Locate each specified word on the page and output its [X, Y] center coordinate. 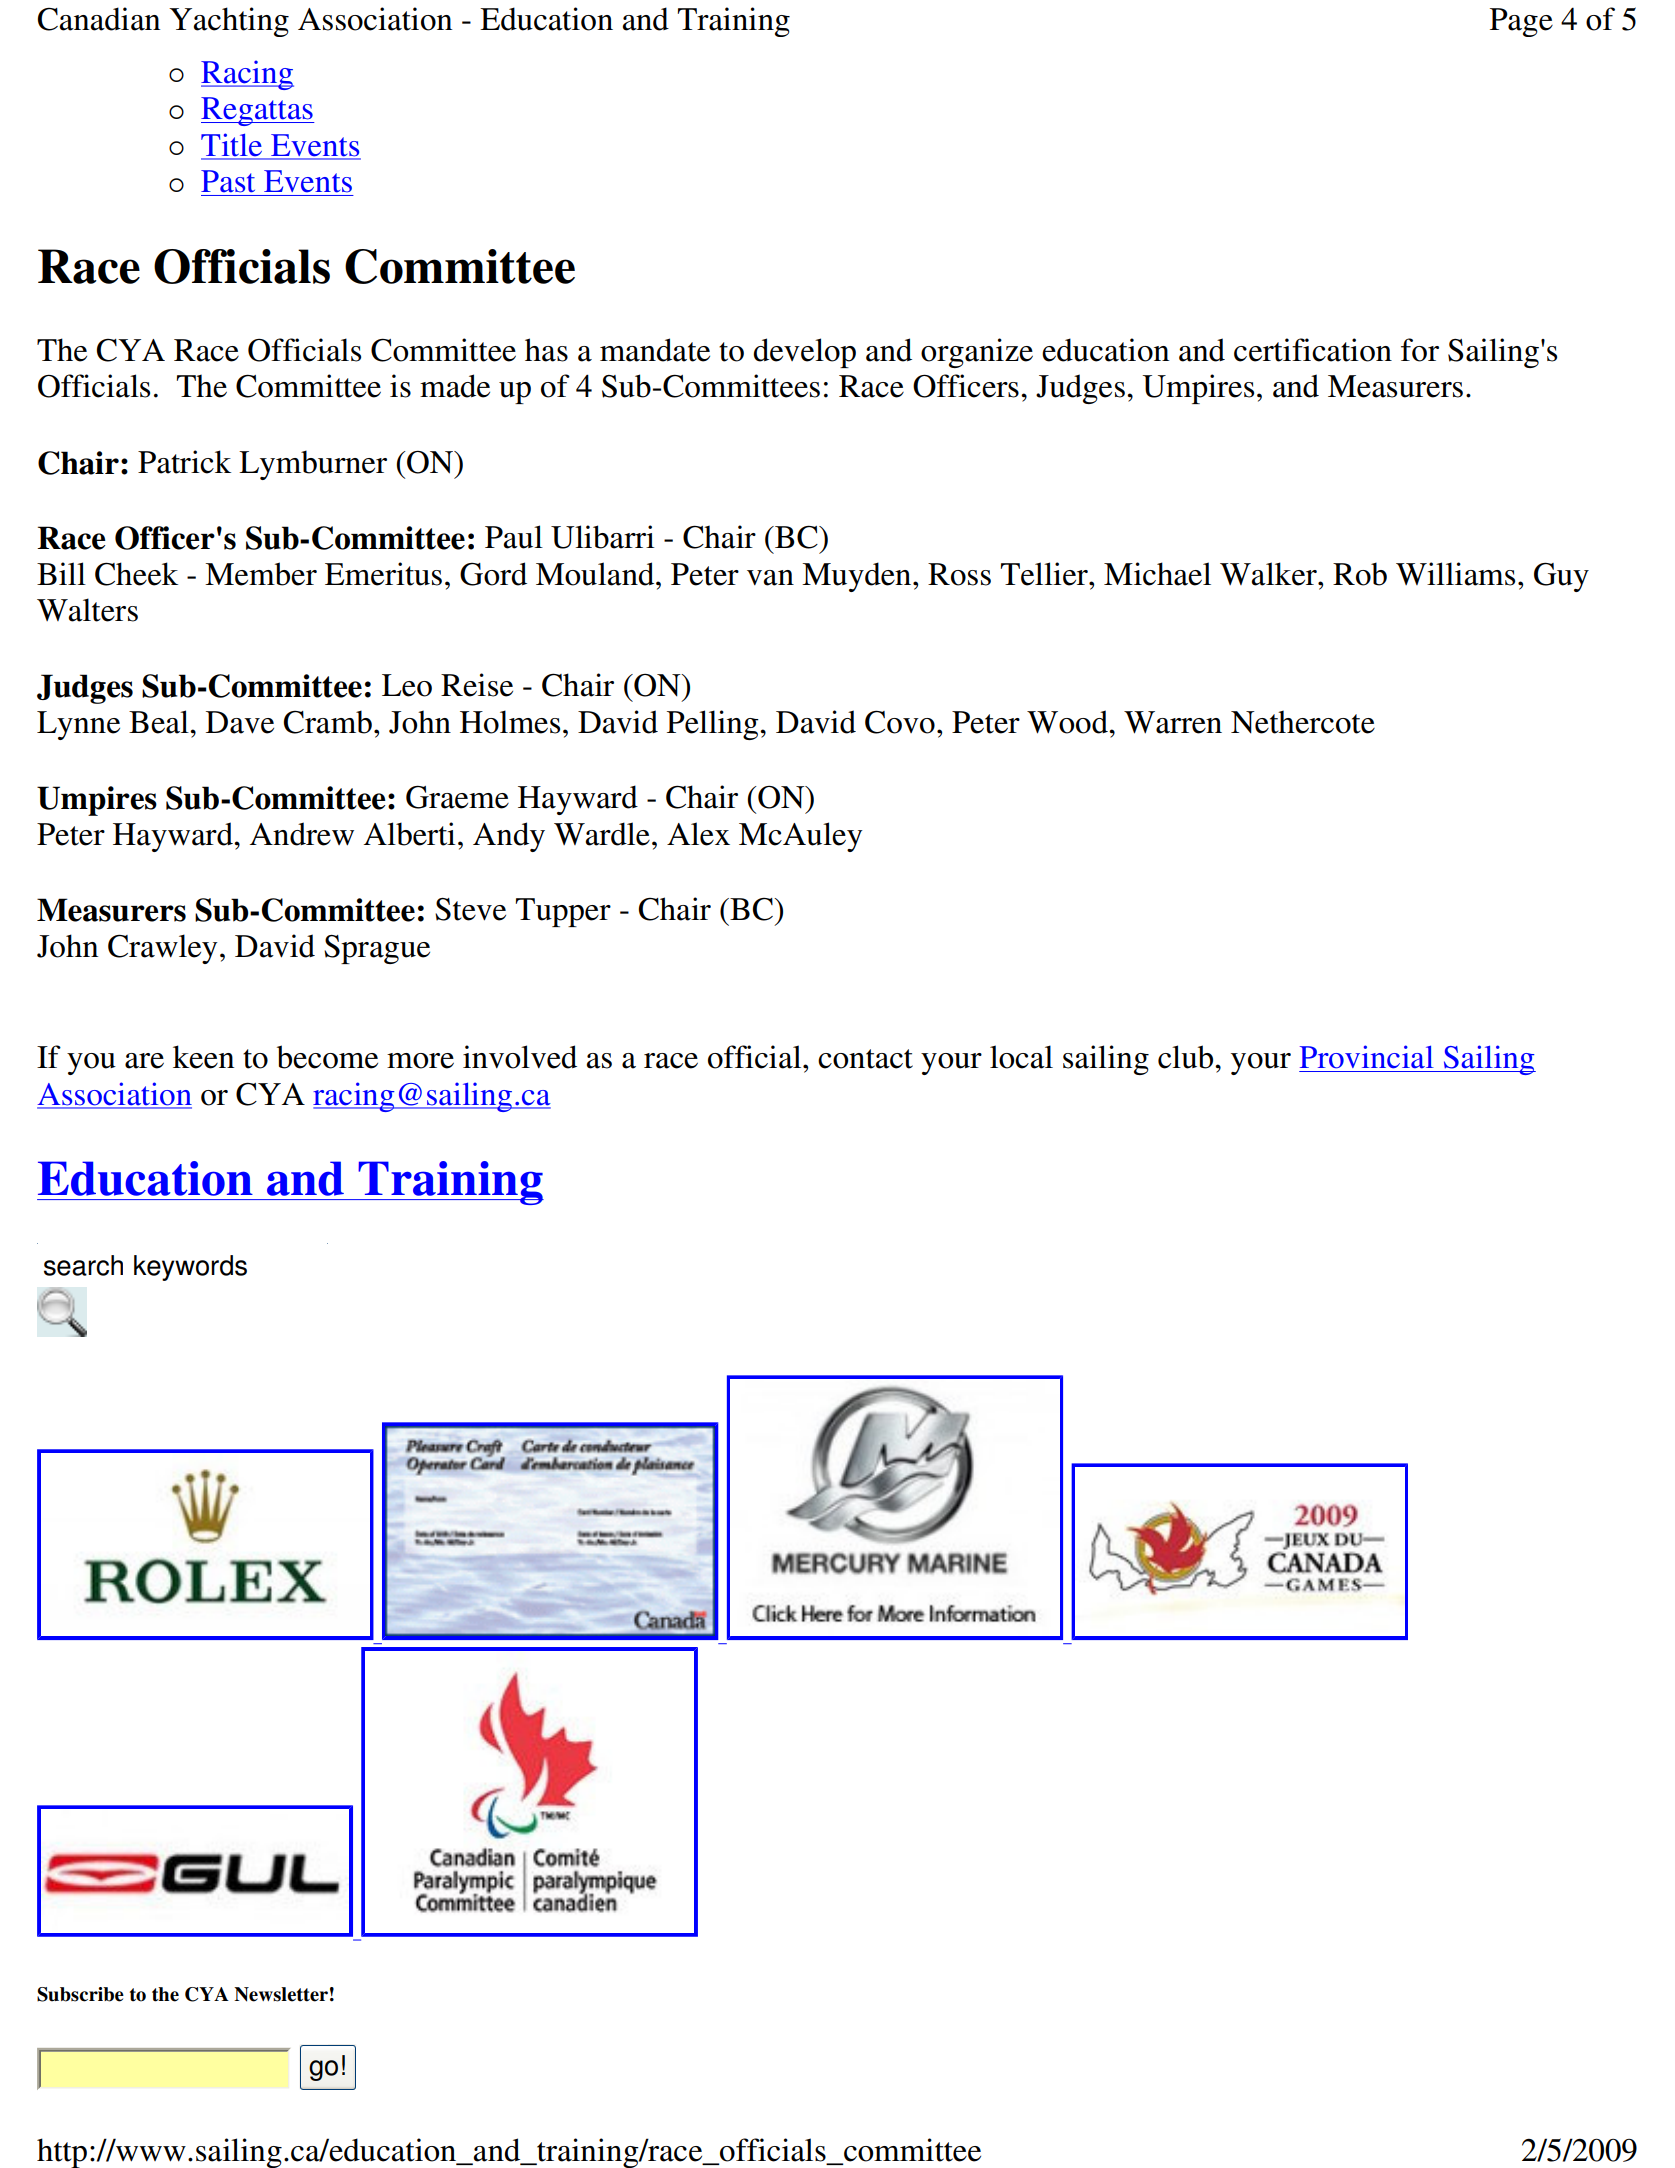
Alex [698, 834]
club [1187, 1057]
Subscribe [80, 1994]
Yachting [229, 22]
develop [804, 353]
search [83, 1265]
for [1420, 350]
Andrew [302, 834]
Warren [1173, 722]
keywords [190, 1268]
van [770, 578]
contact [865, 1059]
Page [1521, 22]
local [1021, 1057]
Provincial [1367, 1057]
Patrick [184, 462]
